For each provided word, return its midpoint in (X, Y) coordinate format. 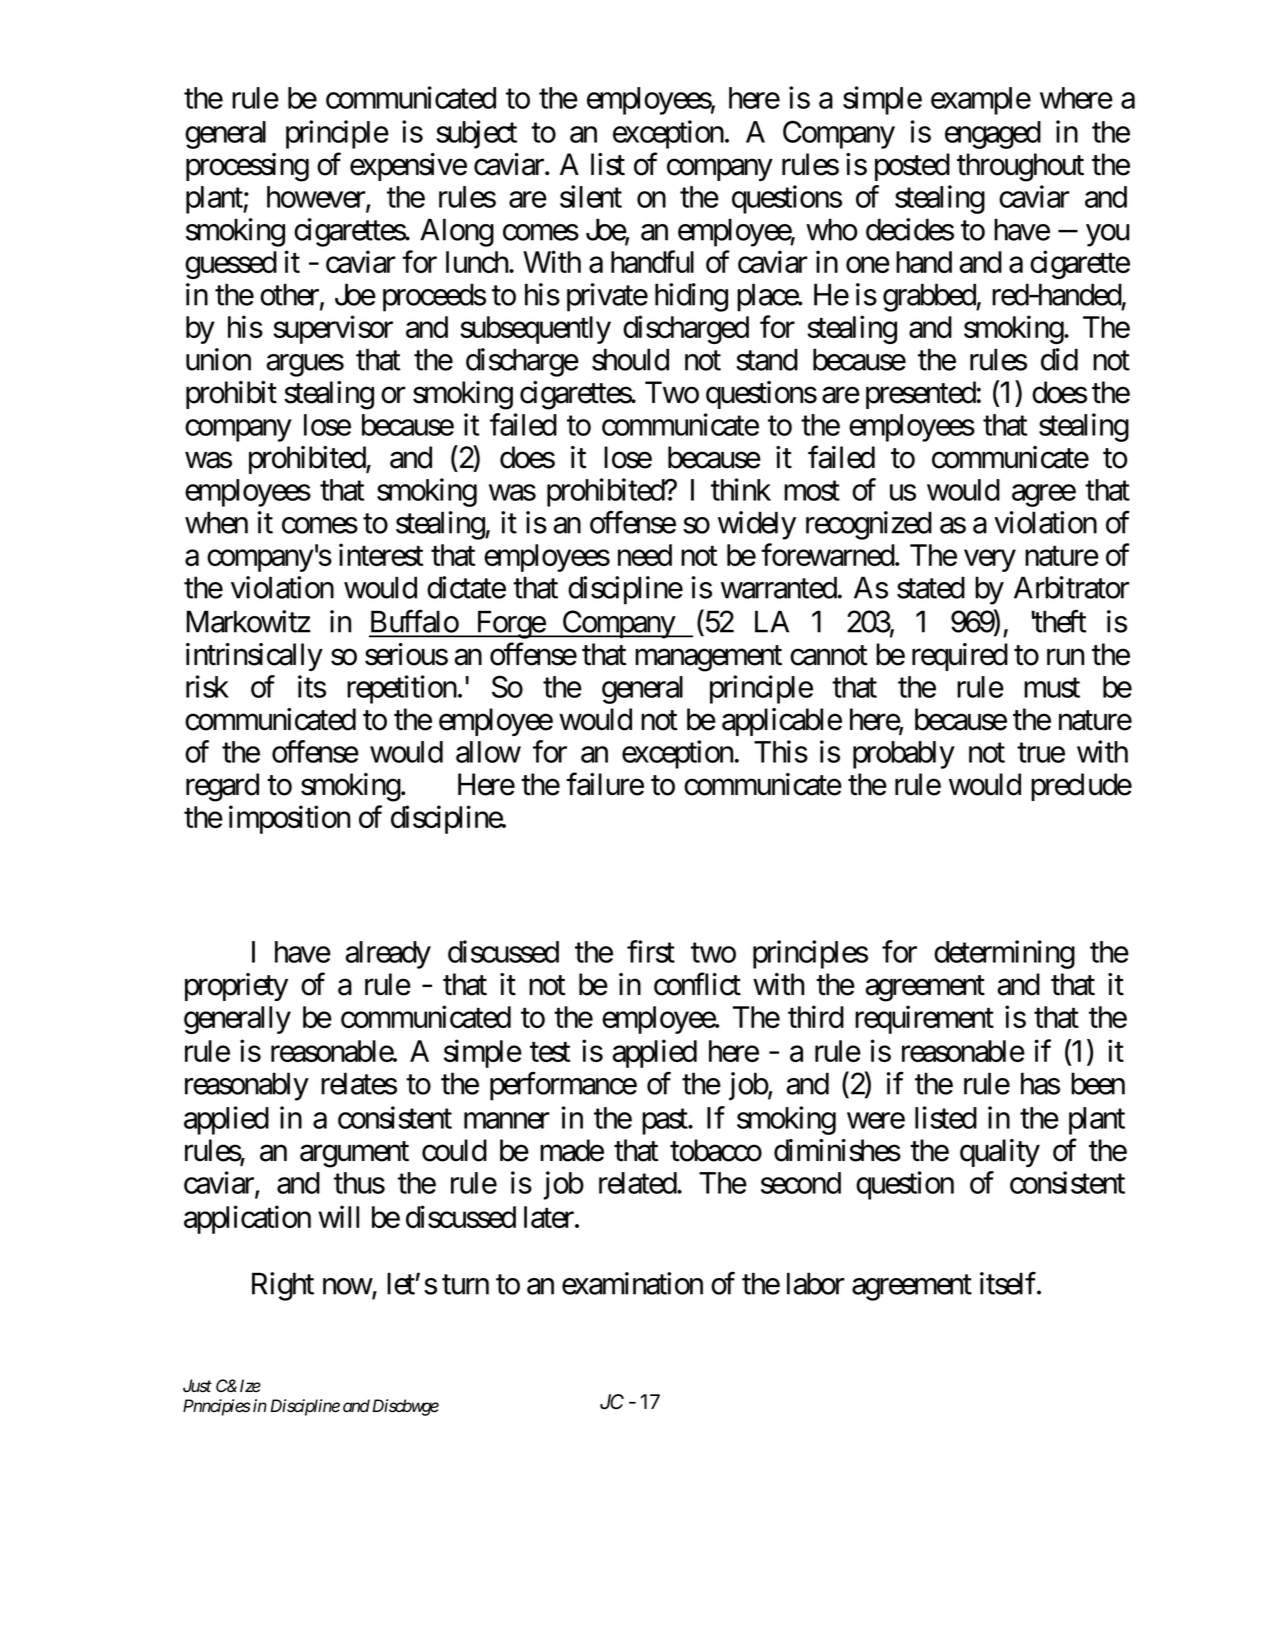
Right (283, 1286)
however (317, 198)
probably (904, 755)
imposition (289, 819)
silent (591, 196)
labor (816, 1283)
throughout (1020, 167)
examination (632, 1283)
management (708, 659)
